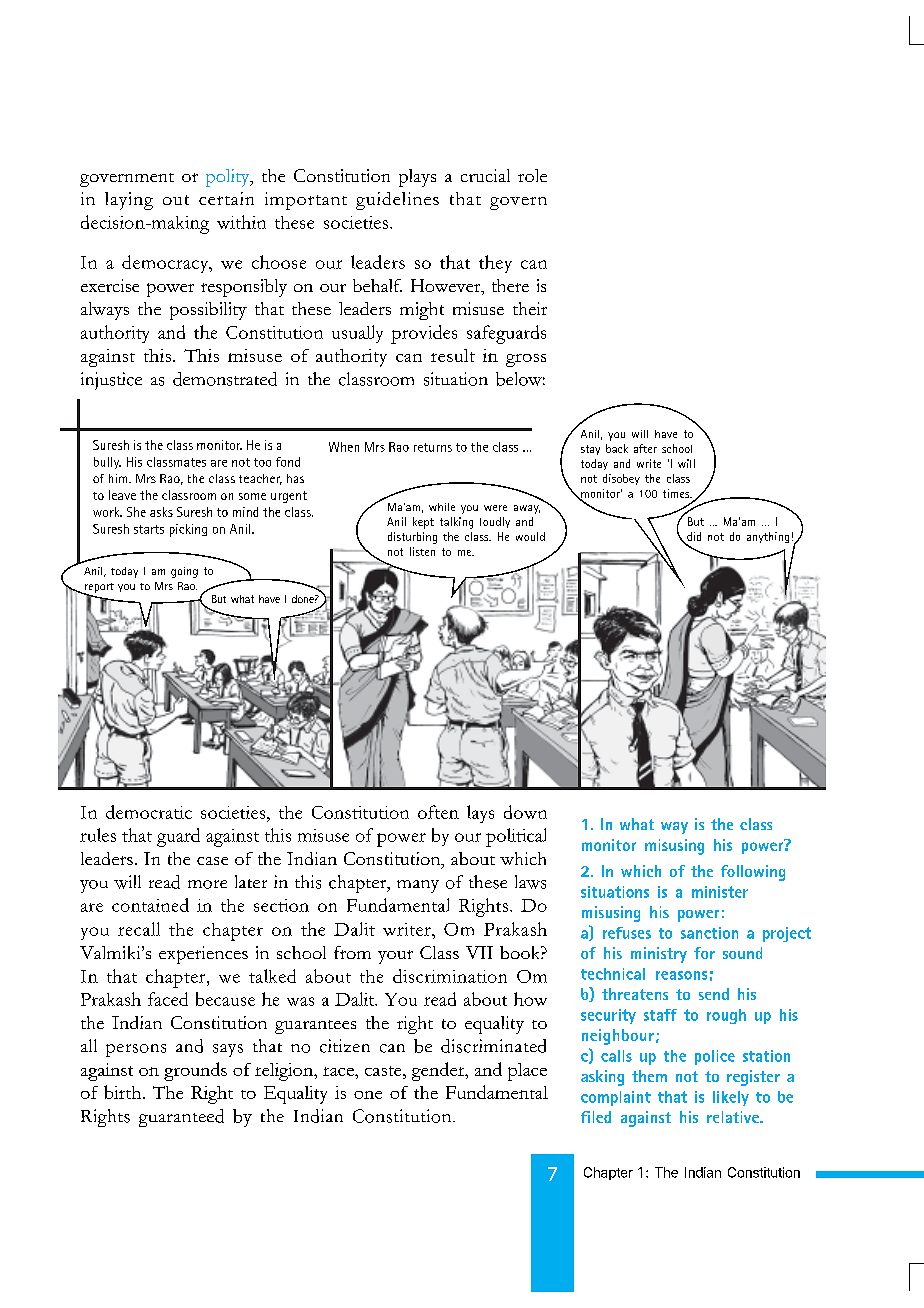 This screenshot has width=924, height=1308. Describe the element at coordinates (226, 198) in the screenshot. I see `certain` at that location.
